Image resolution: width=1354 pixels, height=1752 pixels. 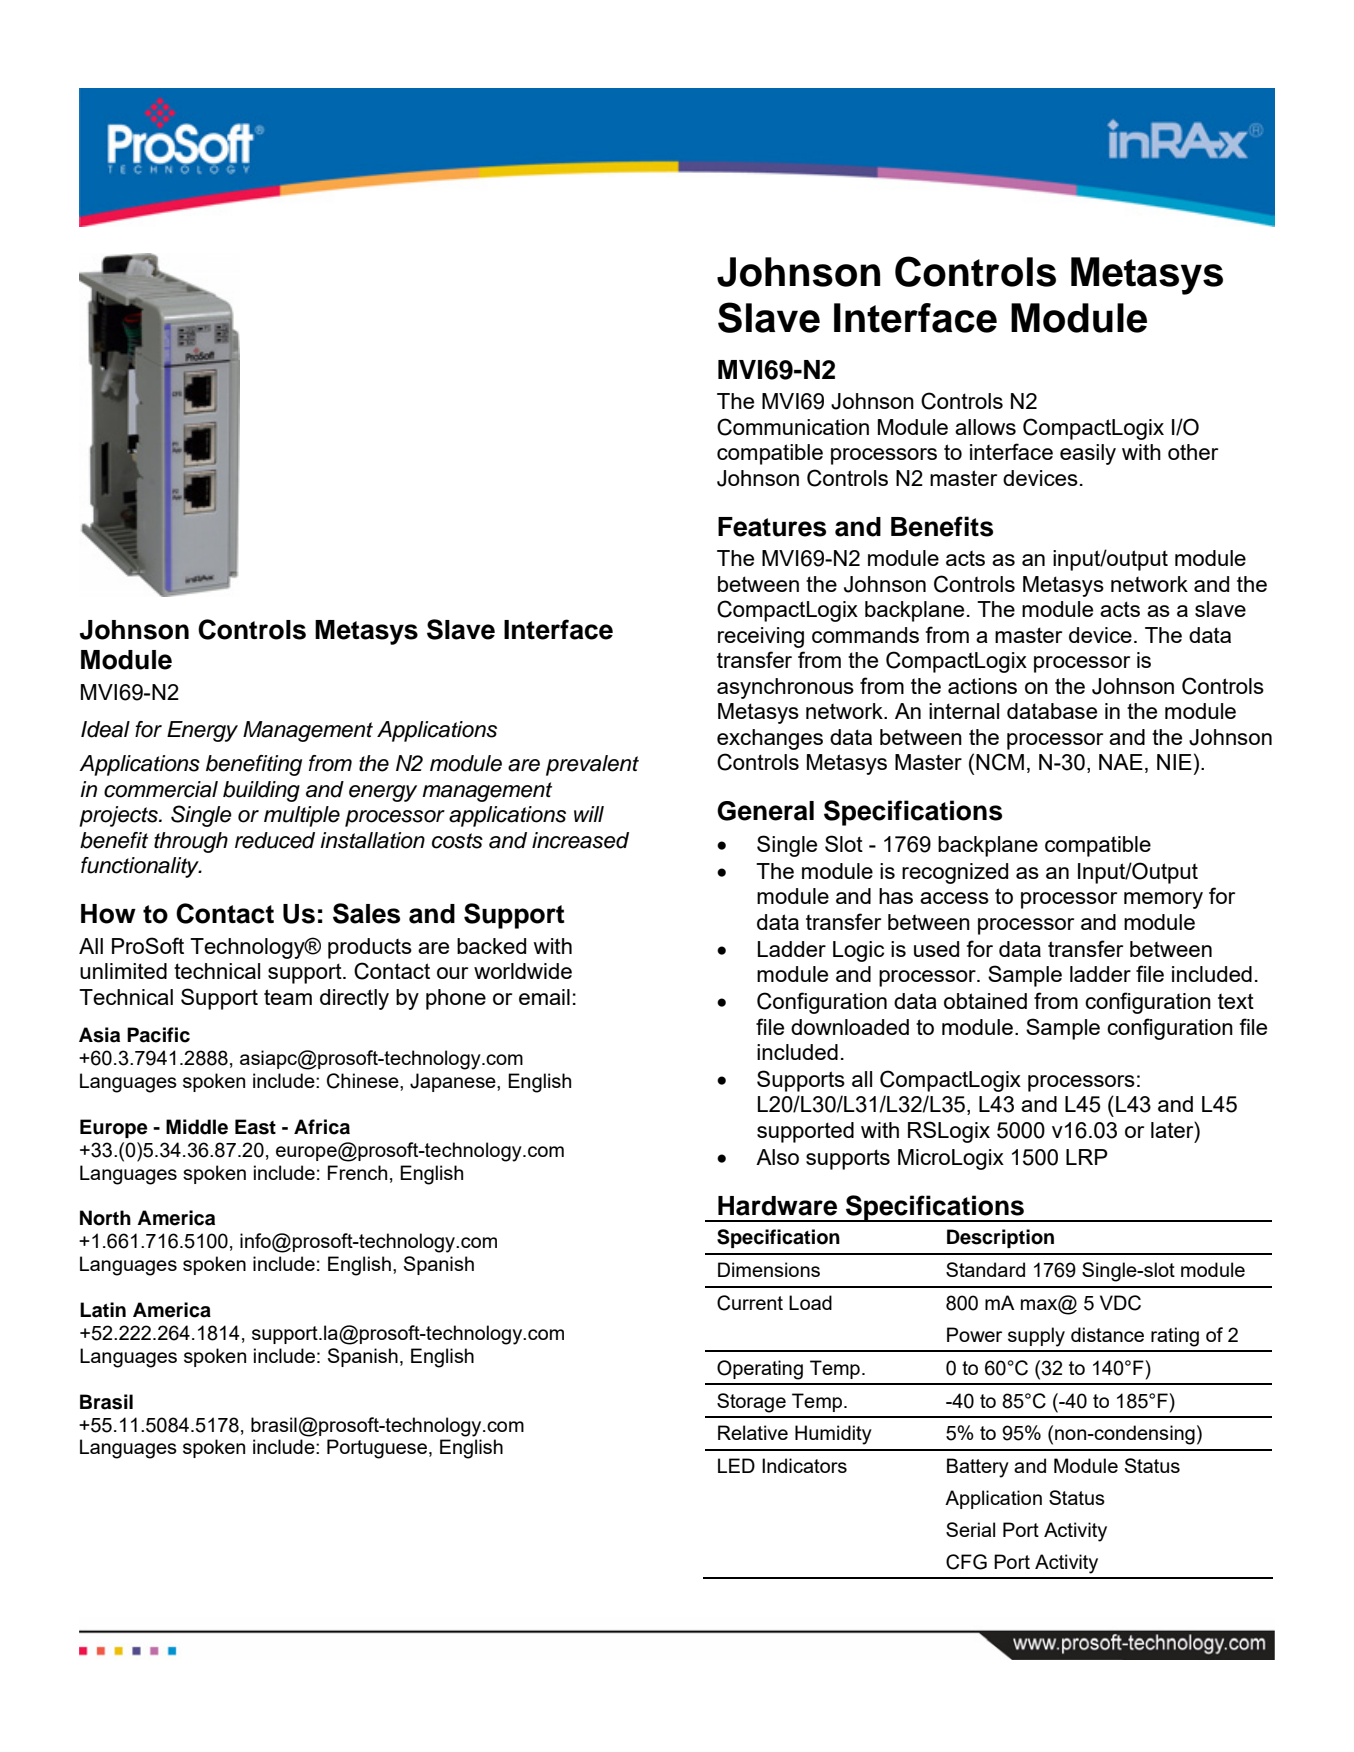 What do you see at coordinates (544, 997) in the page?
I see `email` at bounding box center [544, 997].
